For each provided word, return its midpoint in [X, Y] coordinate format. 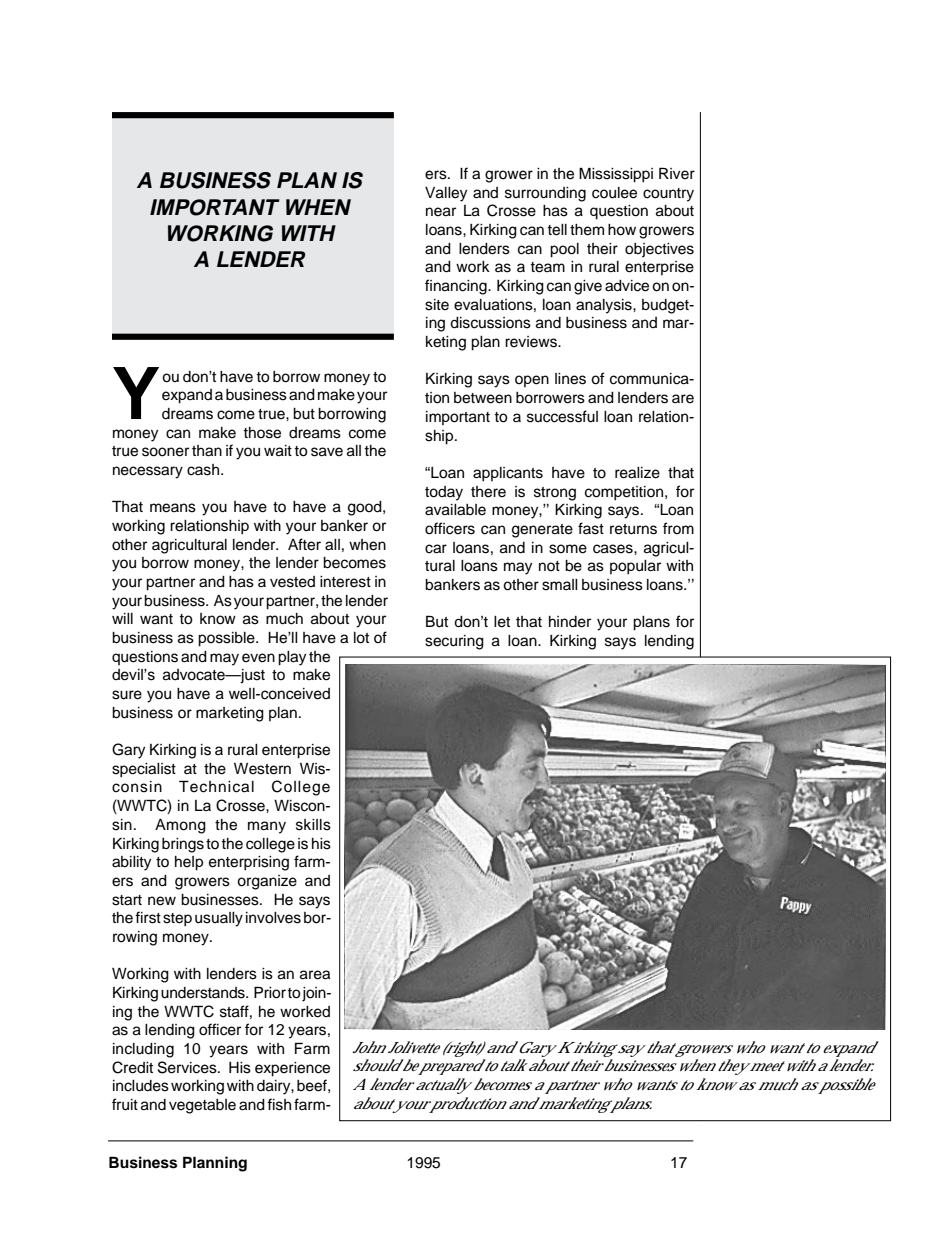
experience [292, 1069]
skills [313, 825]
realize [637, 473]
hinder [570, 622]
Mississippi [616, 175]
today [444, 493]
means [173, 508]
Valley [446, 194]
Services [188, 1067]
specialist [144, 770]
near [441, 212]
